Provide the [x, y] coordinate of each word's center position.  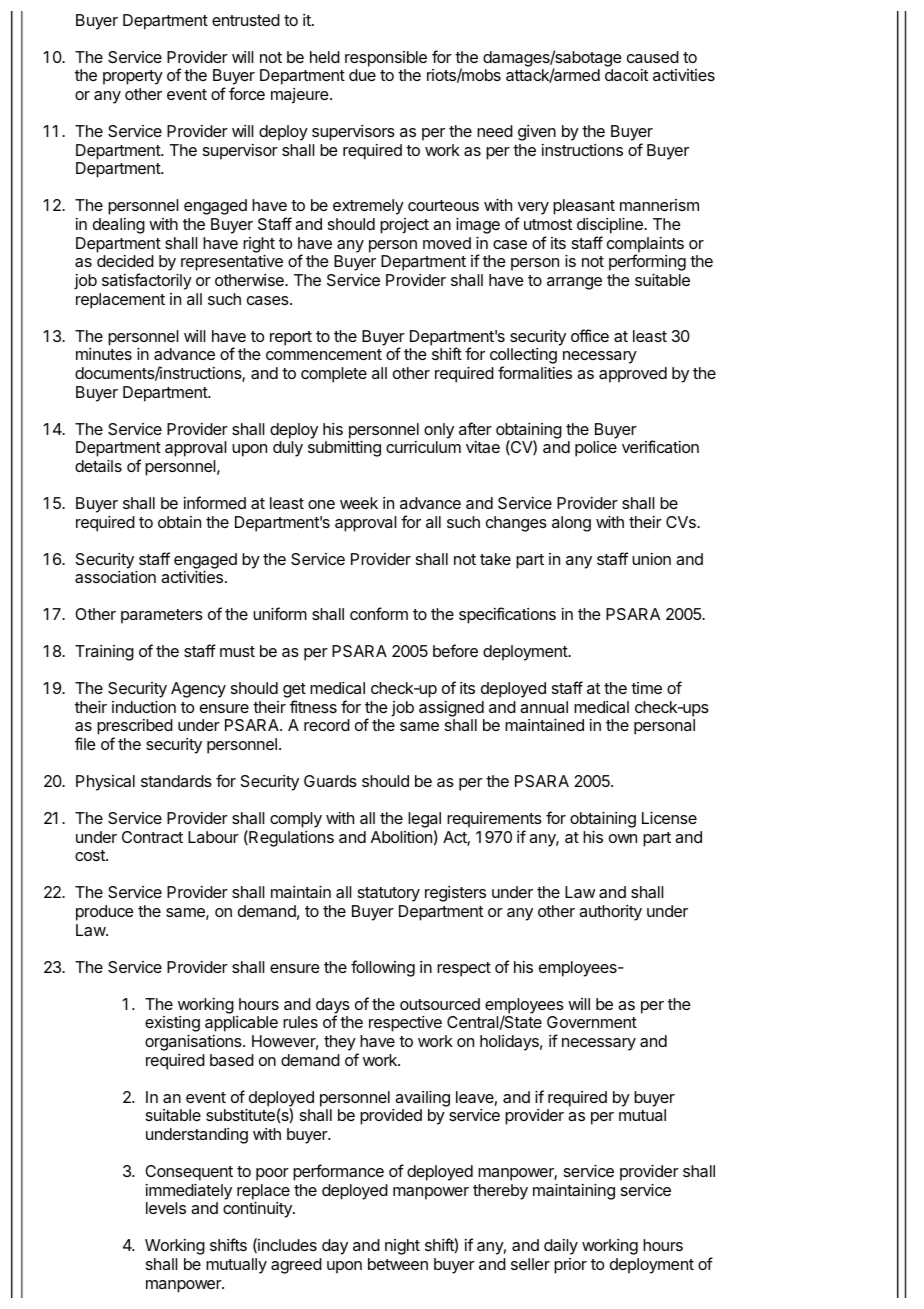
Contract [152, 837]
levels [166, 1208]
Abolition [401, 837]
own [623, 838]
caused [653, 57]
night [402, 1247]
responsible [386, 59]
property [133, 77]
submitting [344, 449]
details [98, 466]
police [596, 449]
